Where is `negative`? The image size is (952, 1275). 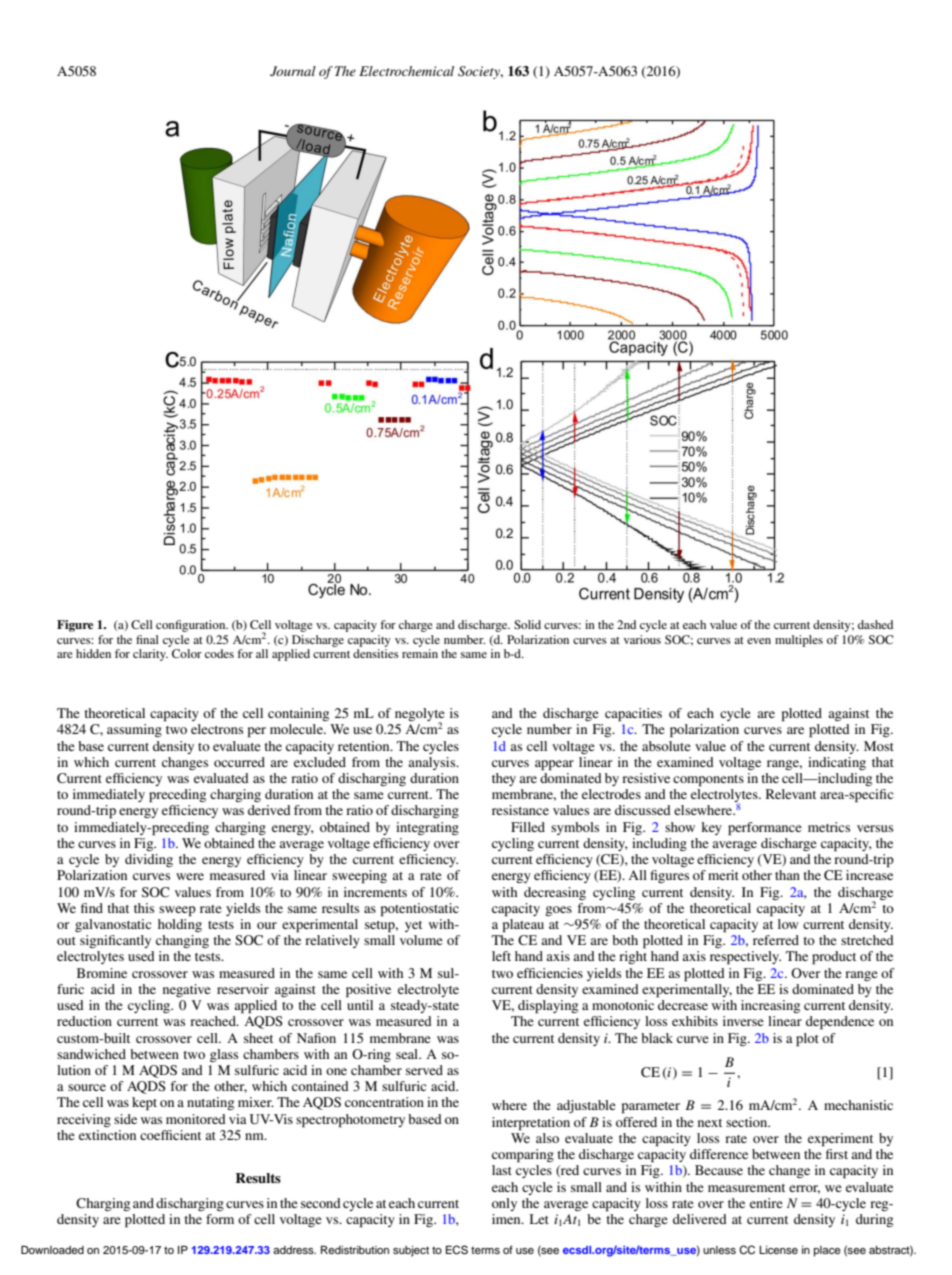 negative is located at coordinates (187, 990).
